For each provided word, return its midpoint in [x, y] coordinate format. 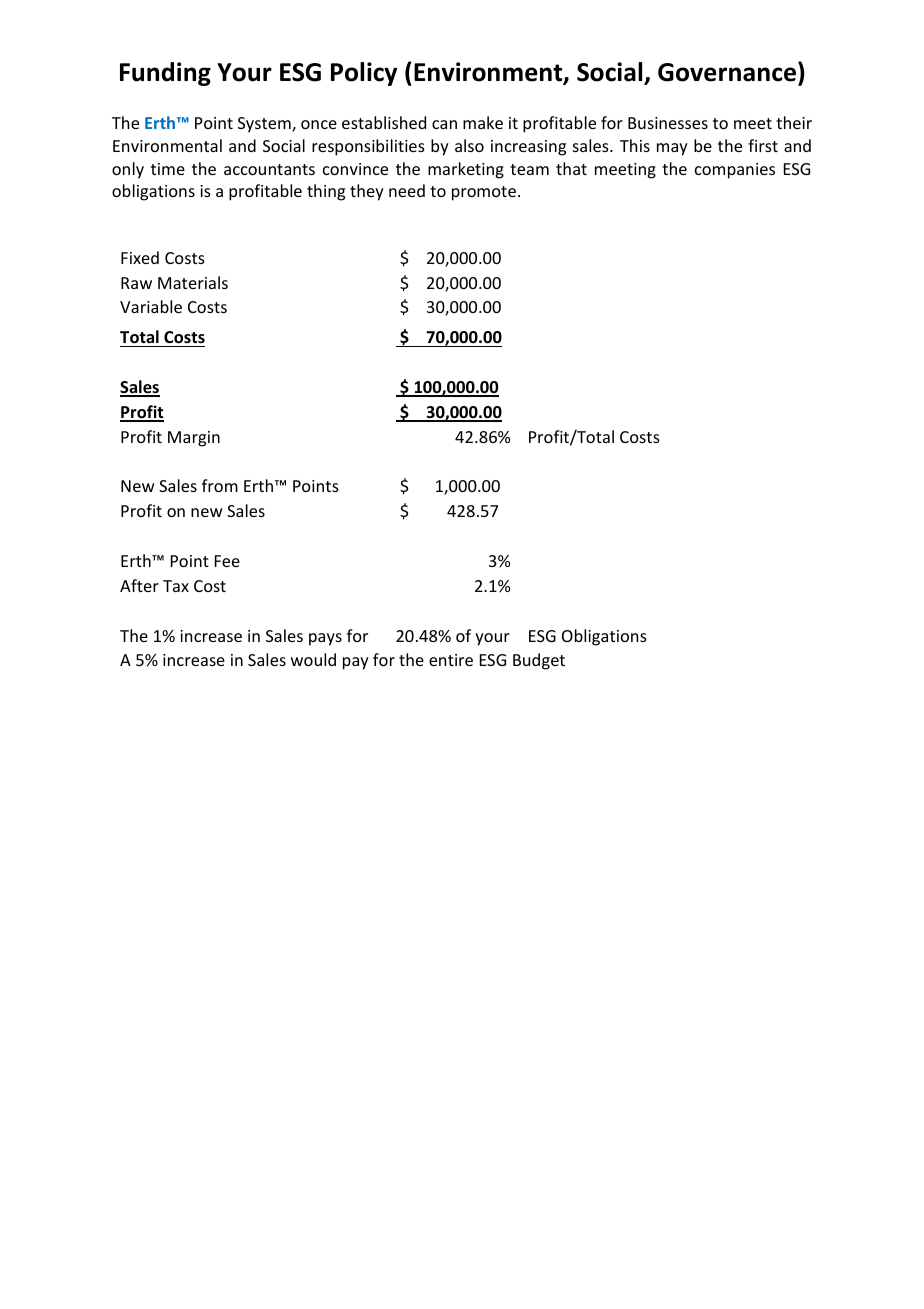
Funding [165, 74]
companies [735, 171]
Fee [227, 561]
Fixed [140, 257]
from [220, 485]
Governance [727, 72]
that [571, 168]
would [313, 659]
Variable [151, 306]
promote [484, 193]
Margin [194, 439]
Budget [539, 661]
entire [451, 660]
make [483, 122]
